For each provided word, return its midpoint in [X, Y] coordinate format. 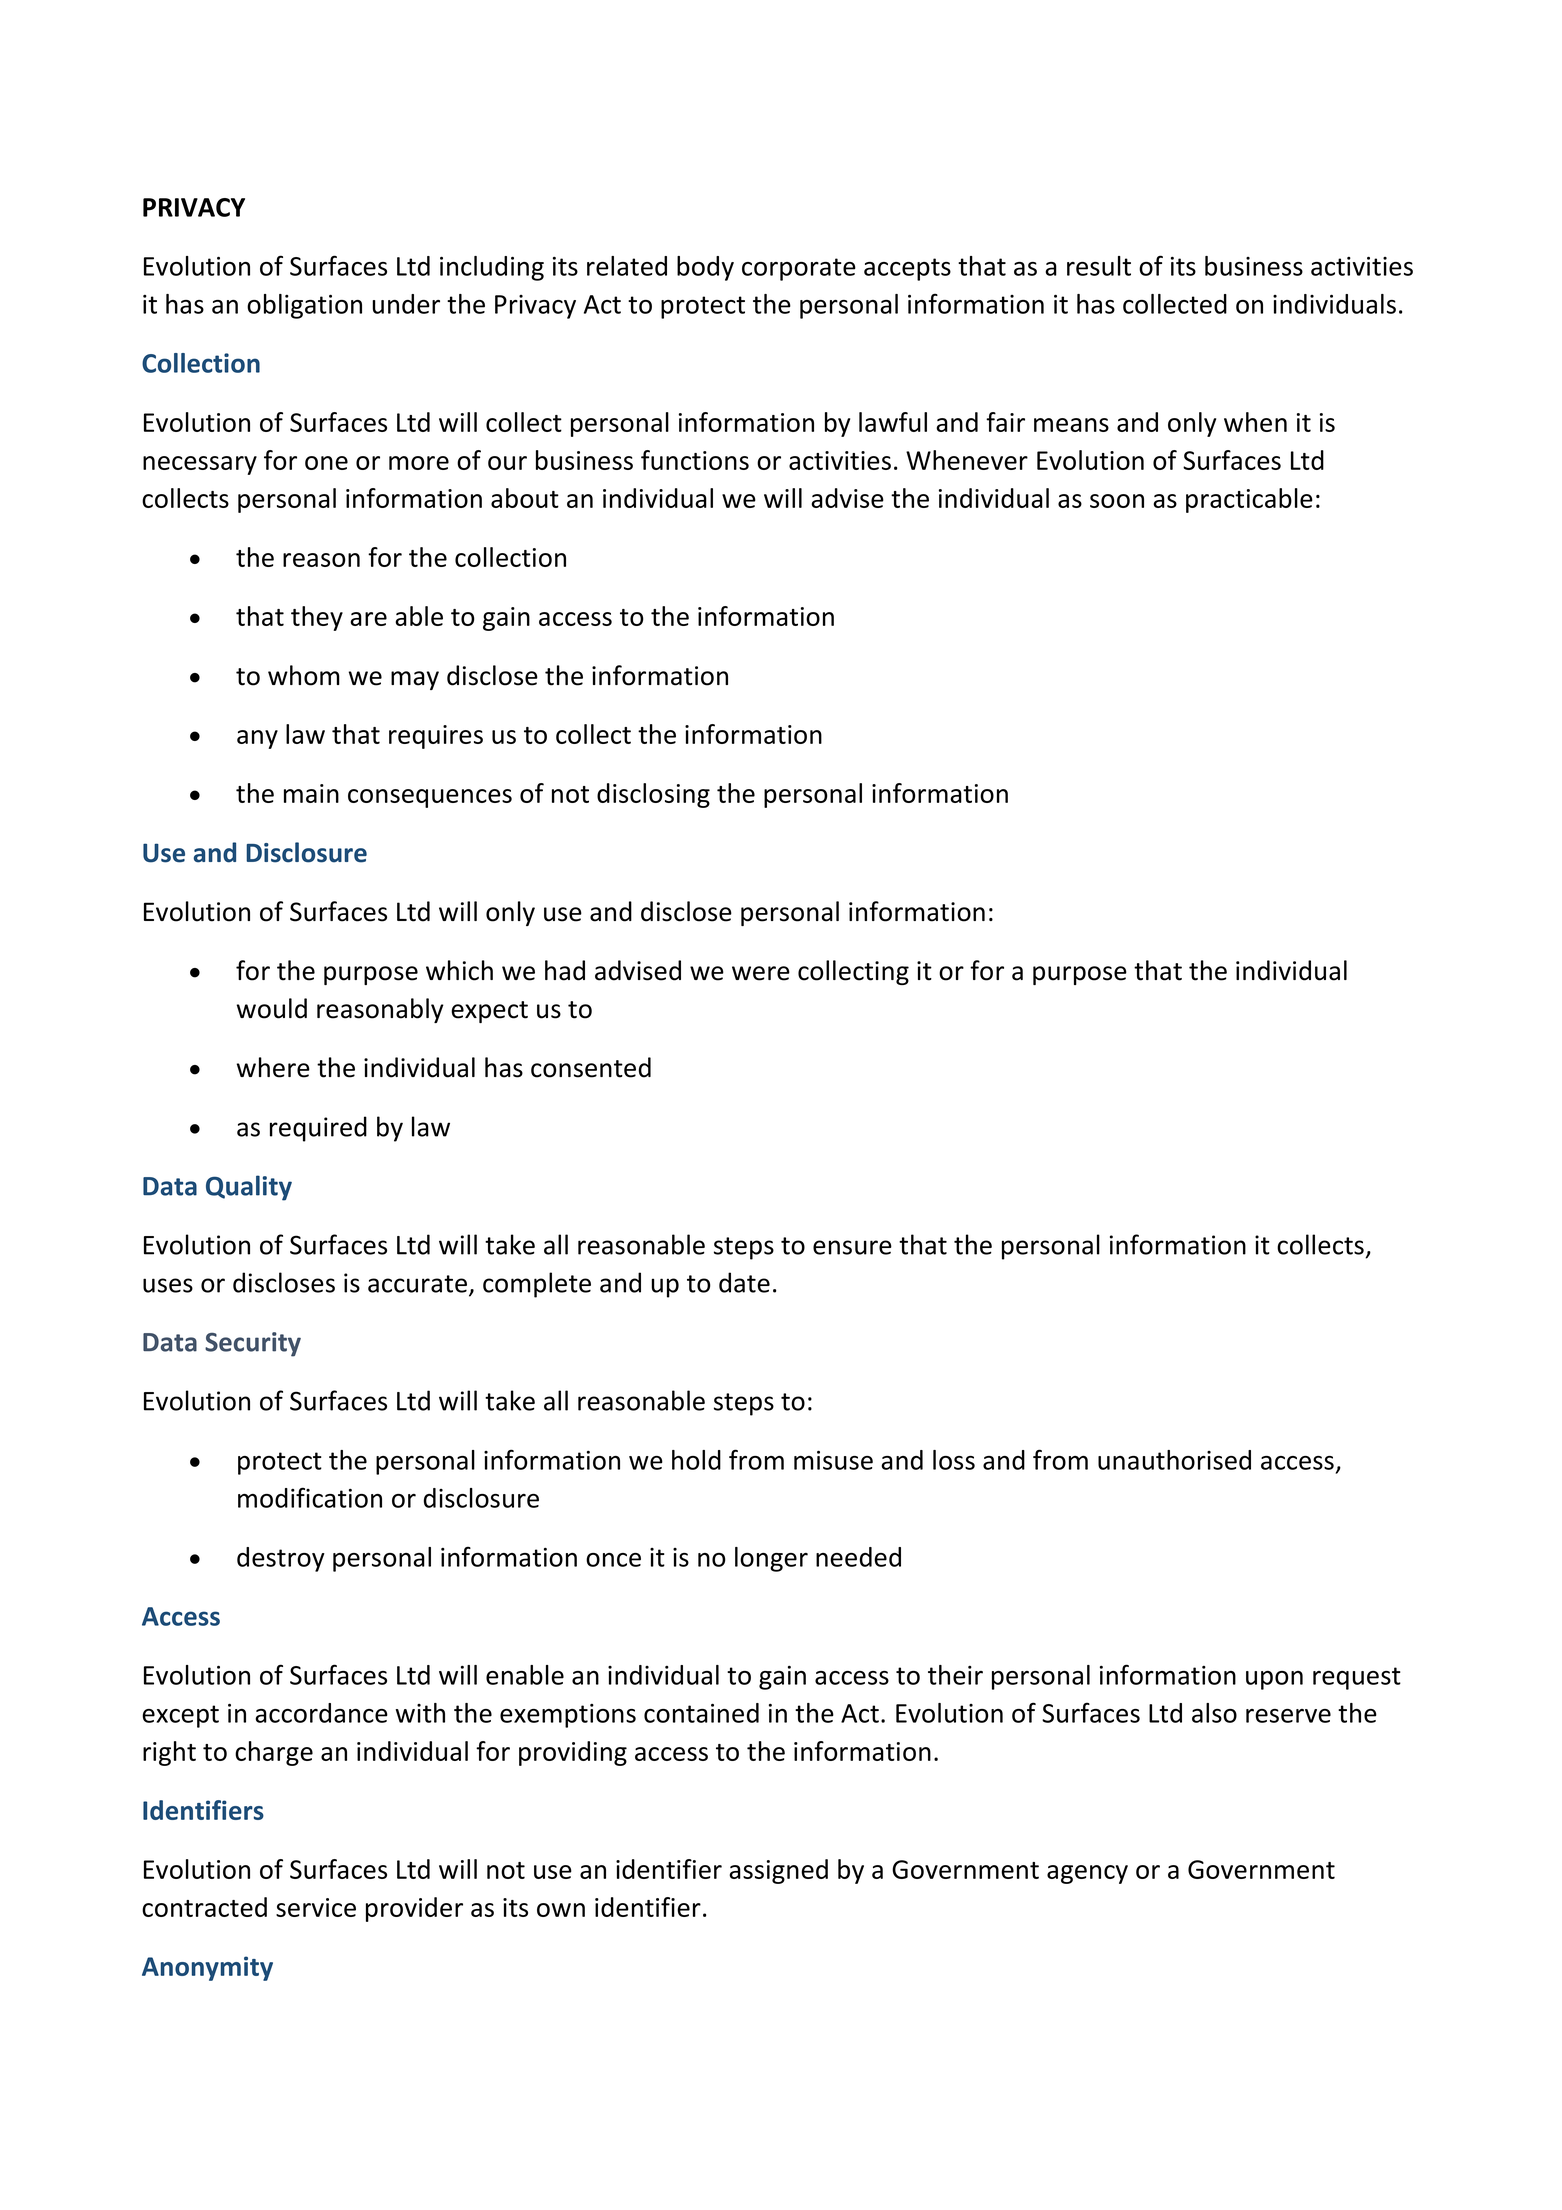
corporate [799, 269]
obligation [304, 306]
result [1099, 266]
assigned [778, 1871]
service [316, 1907]
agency [1087, 1874]
